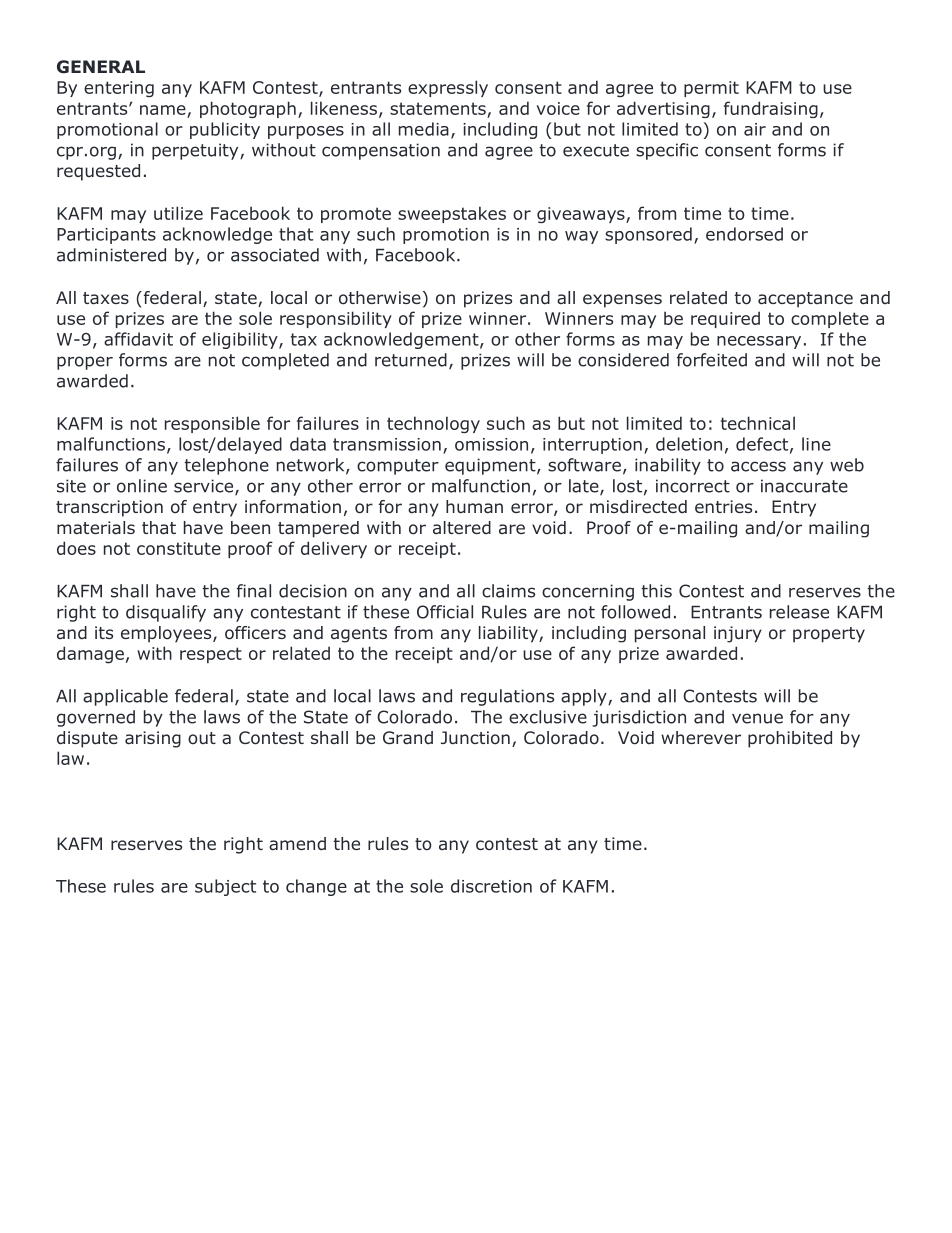  I want to click on discretion, so click(491, 886).
